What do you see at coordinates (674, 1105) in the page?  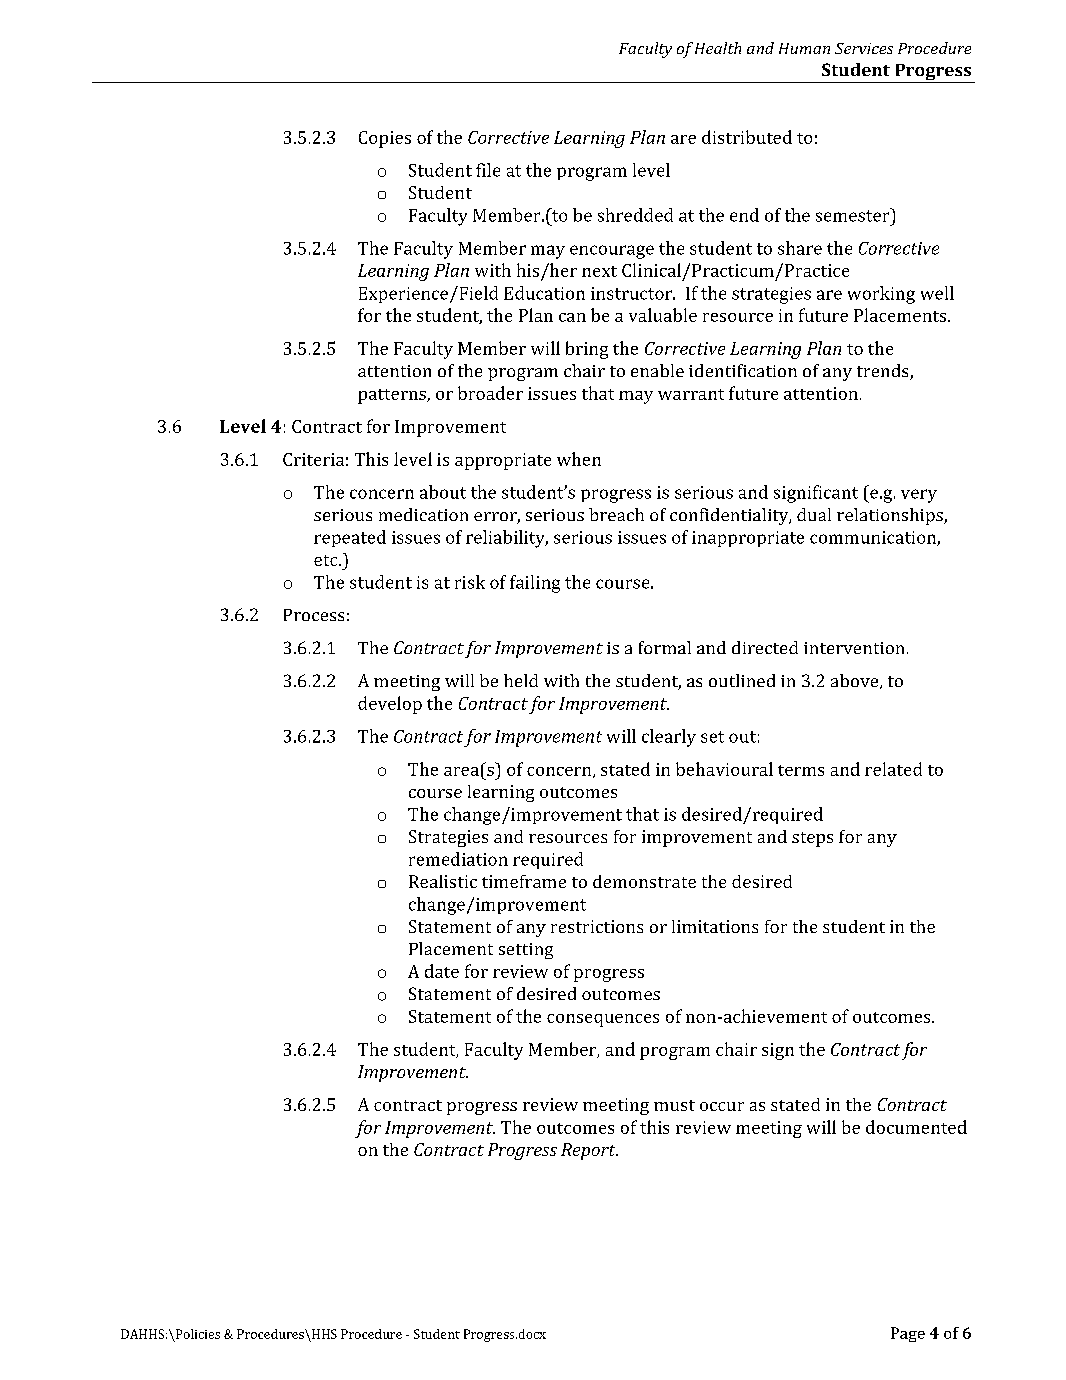 I see `must` at bounding box center [674, 1105].
